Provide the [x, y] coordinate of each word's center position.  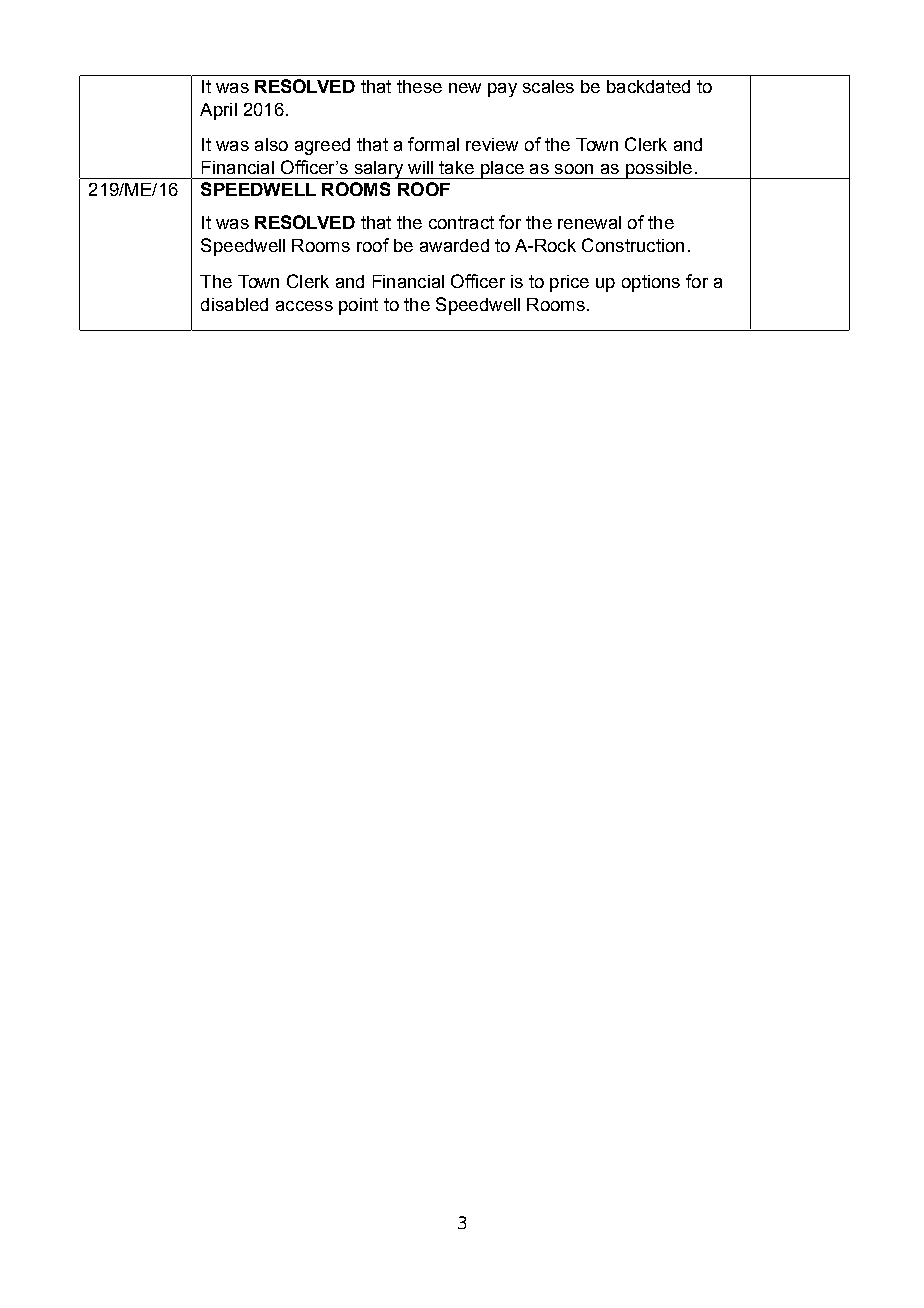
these [419, 86]
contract [461, 222]
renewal [589, 222]
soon [574, 169]
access [304, 306]
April [218, 111]
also [271, 144]
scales [548, 86]
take [456, 167]
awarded [454, 245]
